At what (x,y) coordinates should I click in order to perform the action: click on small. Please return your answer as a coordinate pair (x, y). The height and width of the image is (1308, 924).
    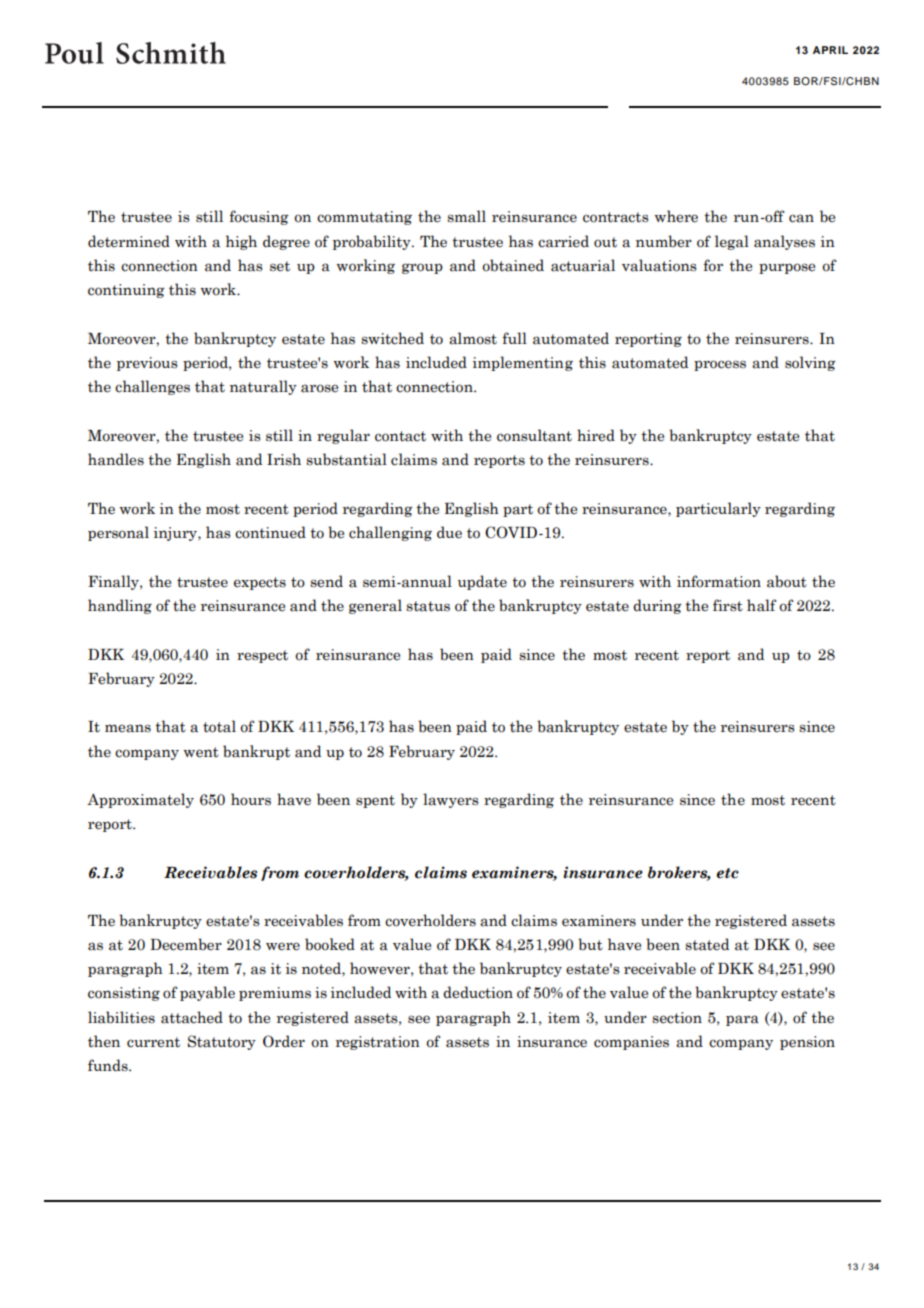
    Looking at the image, I should click on (466, 216).
